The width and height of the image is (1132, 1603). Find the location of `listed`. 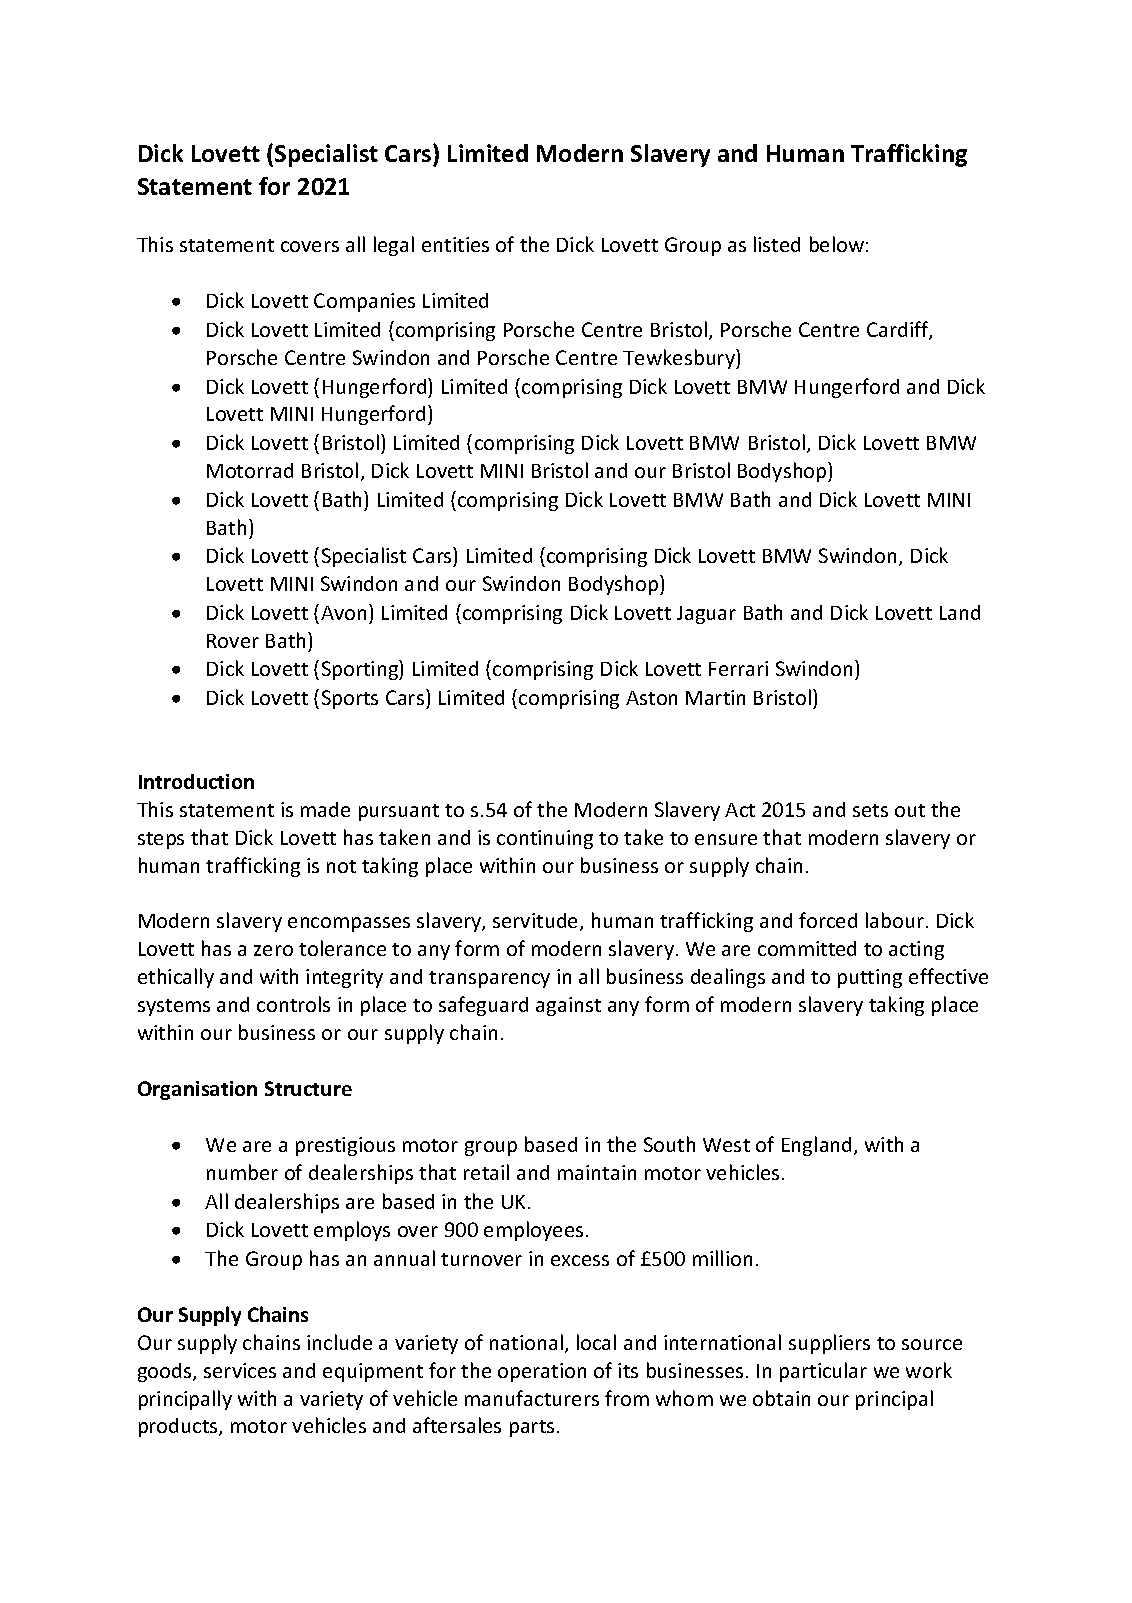

listed is located at coordinates (777, 244).
